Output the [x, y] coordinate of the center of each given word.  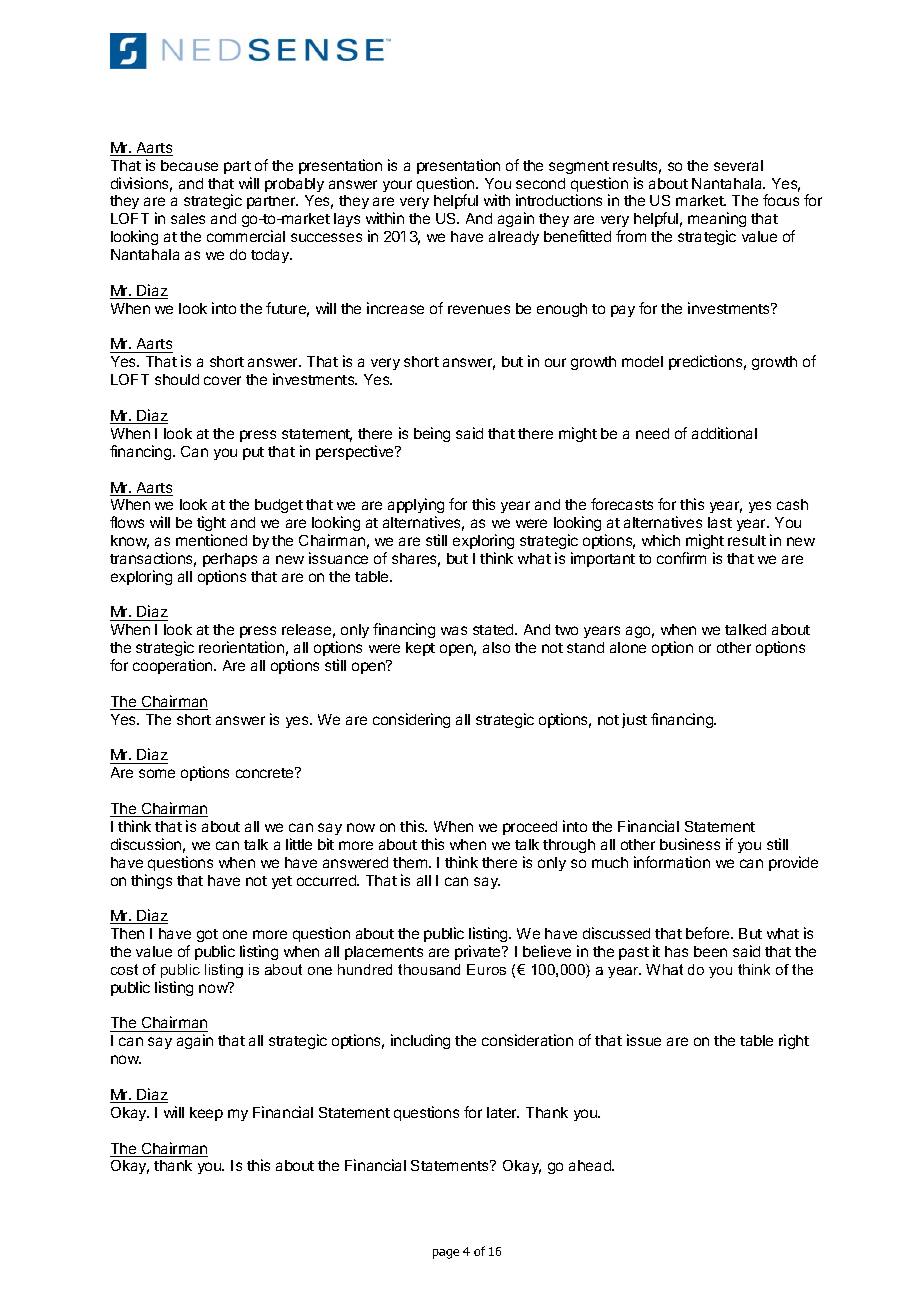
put [253, 453]
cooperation [174, 666]
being [432, 434]
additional [724, 433]
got [207, 935]
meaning [717, 221]
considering [411, 720]
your [397, 186]
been [710, 951]
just [634, 720]
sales [188, 218]
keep [206, 1114]
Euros [486, 969]
